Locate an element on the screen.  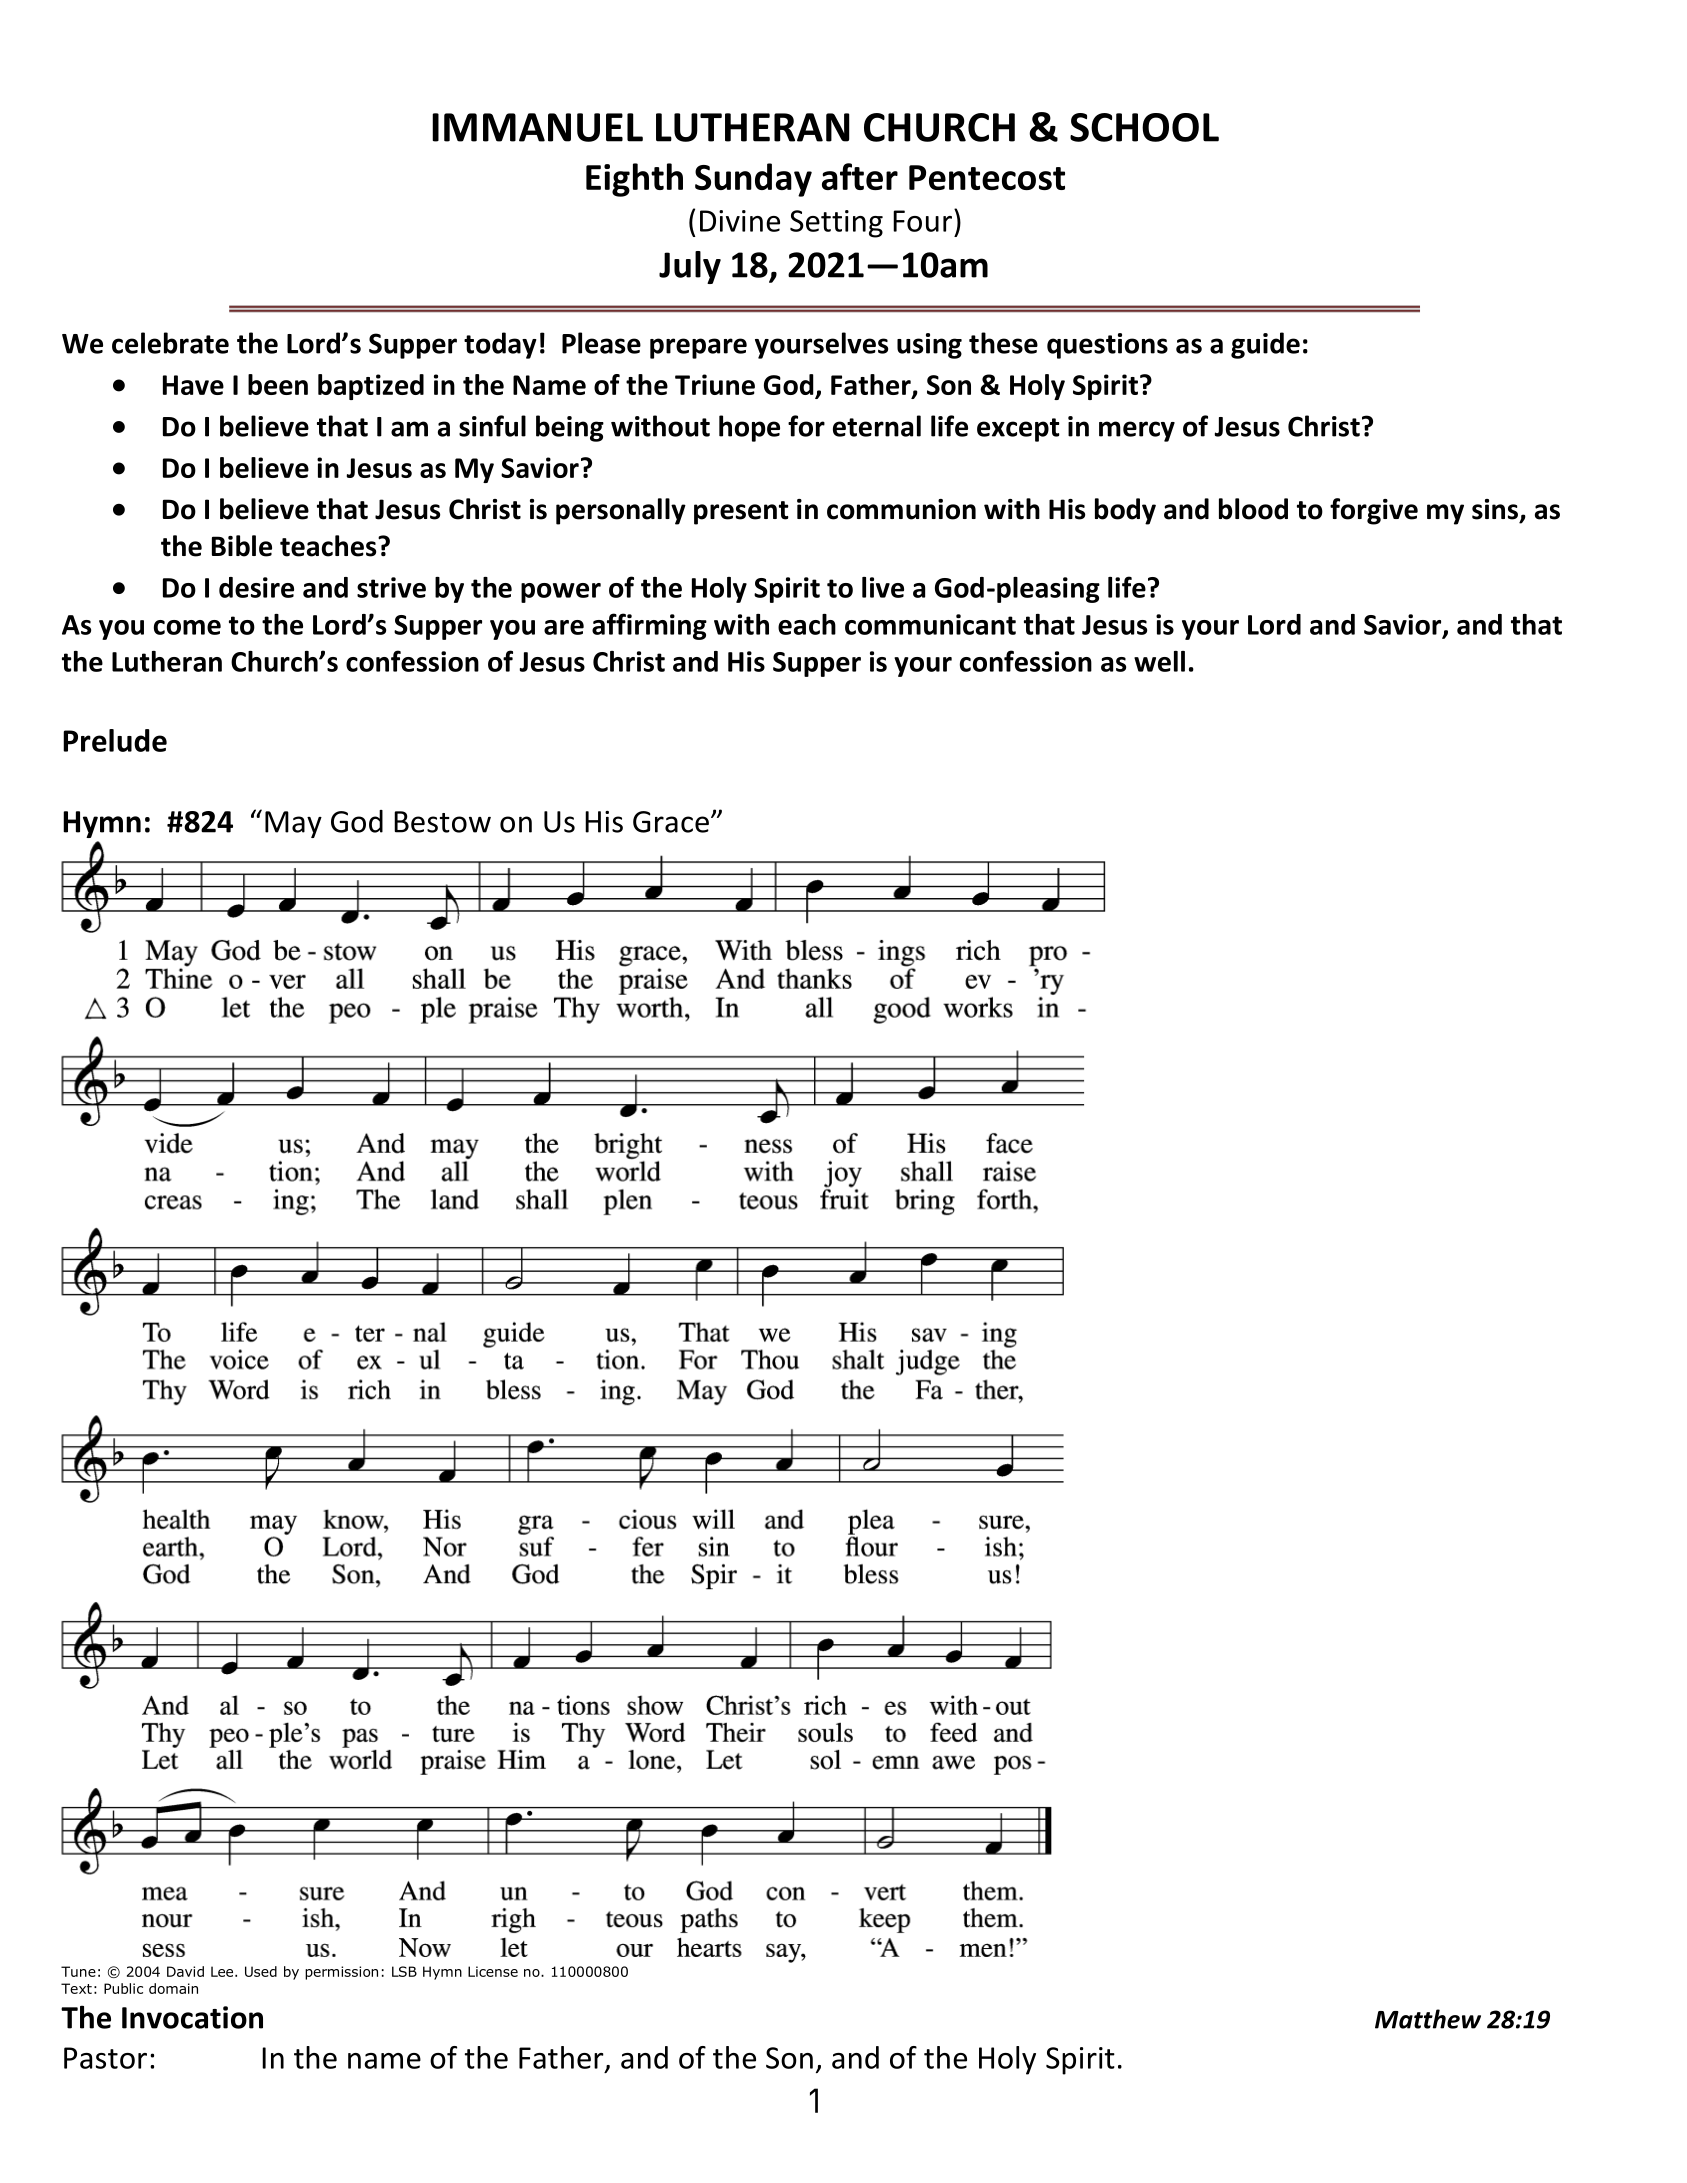
May is located at coordinates (293, 824).
